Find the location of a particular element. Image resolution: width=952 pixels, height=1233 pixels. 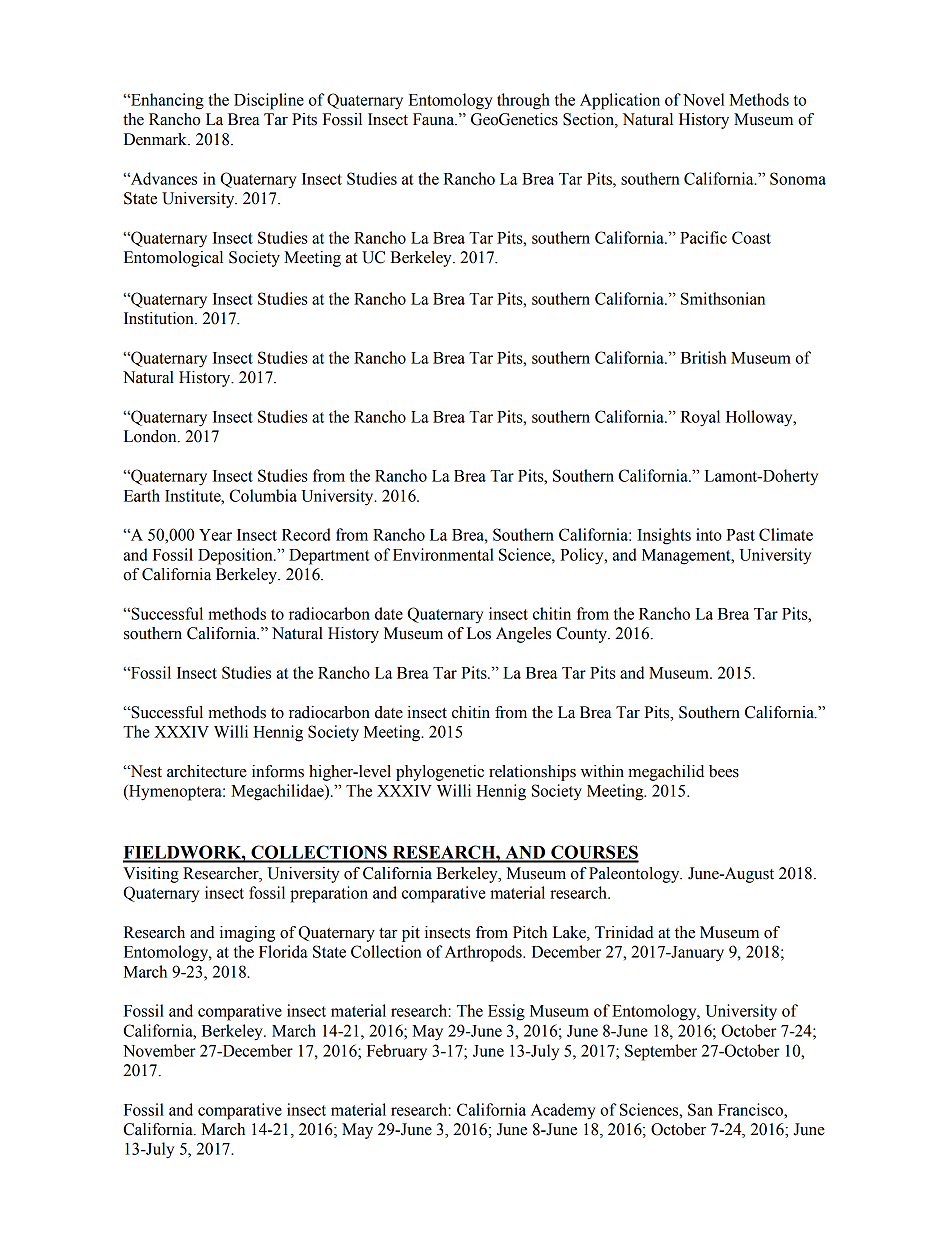

San is located at coordinates (700, 1109).
